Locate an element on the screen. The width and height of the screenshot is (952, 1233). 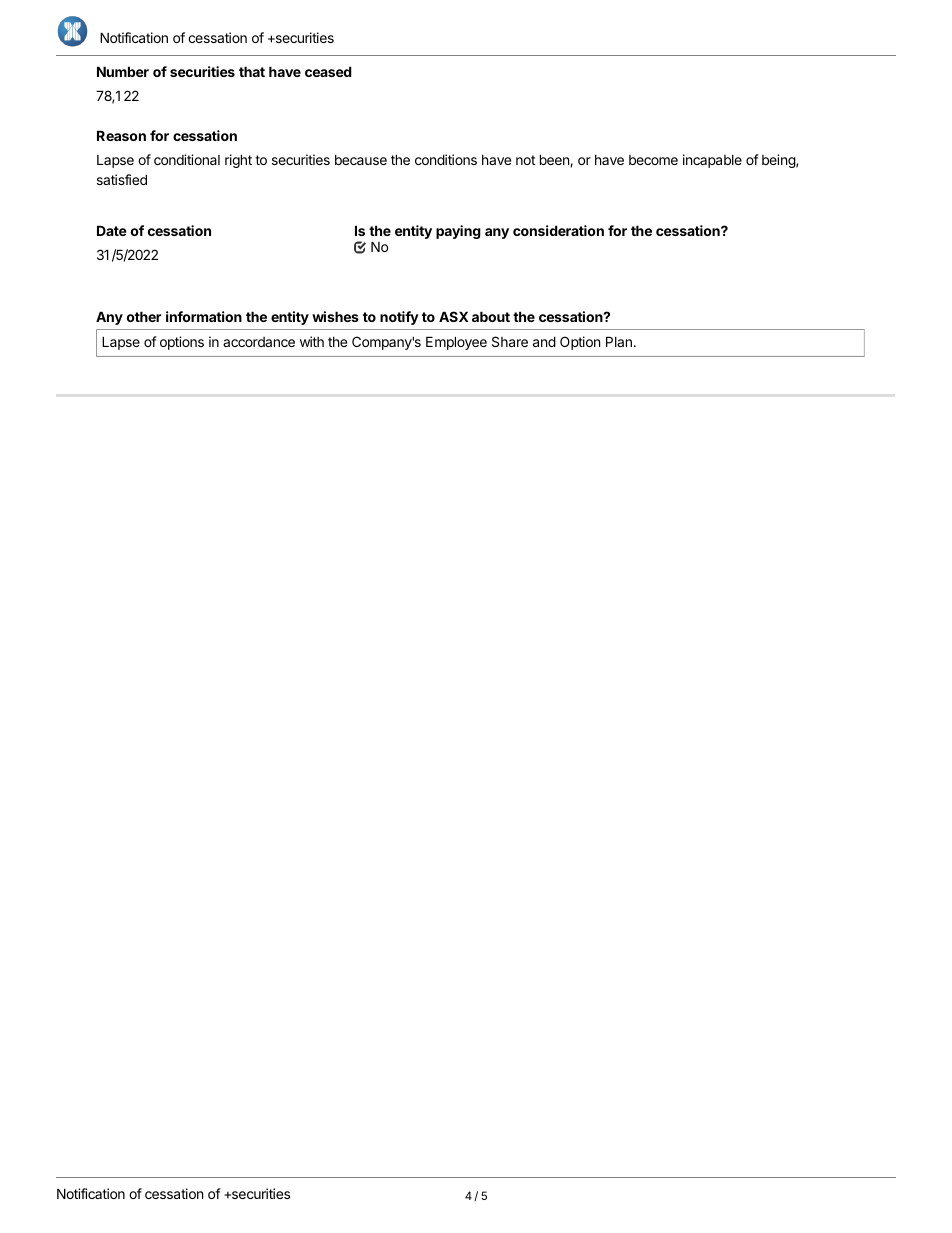
ceased is located at coordinates (328, 71).
